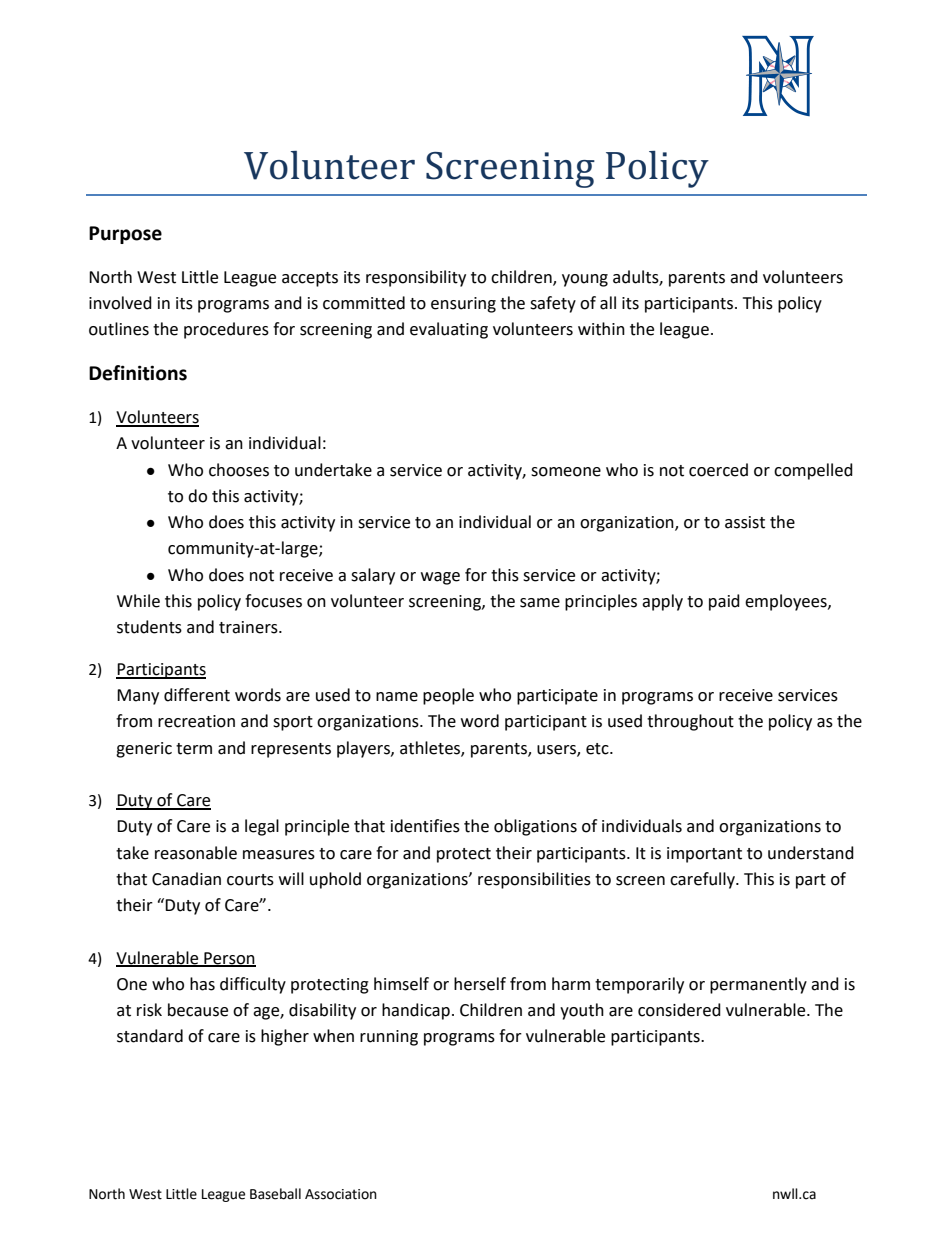 Image resolution: width=952 pixels, height=1233 pixels. I want to click on important, so click(704, 855).
